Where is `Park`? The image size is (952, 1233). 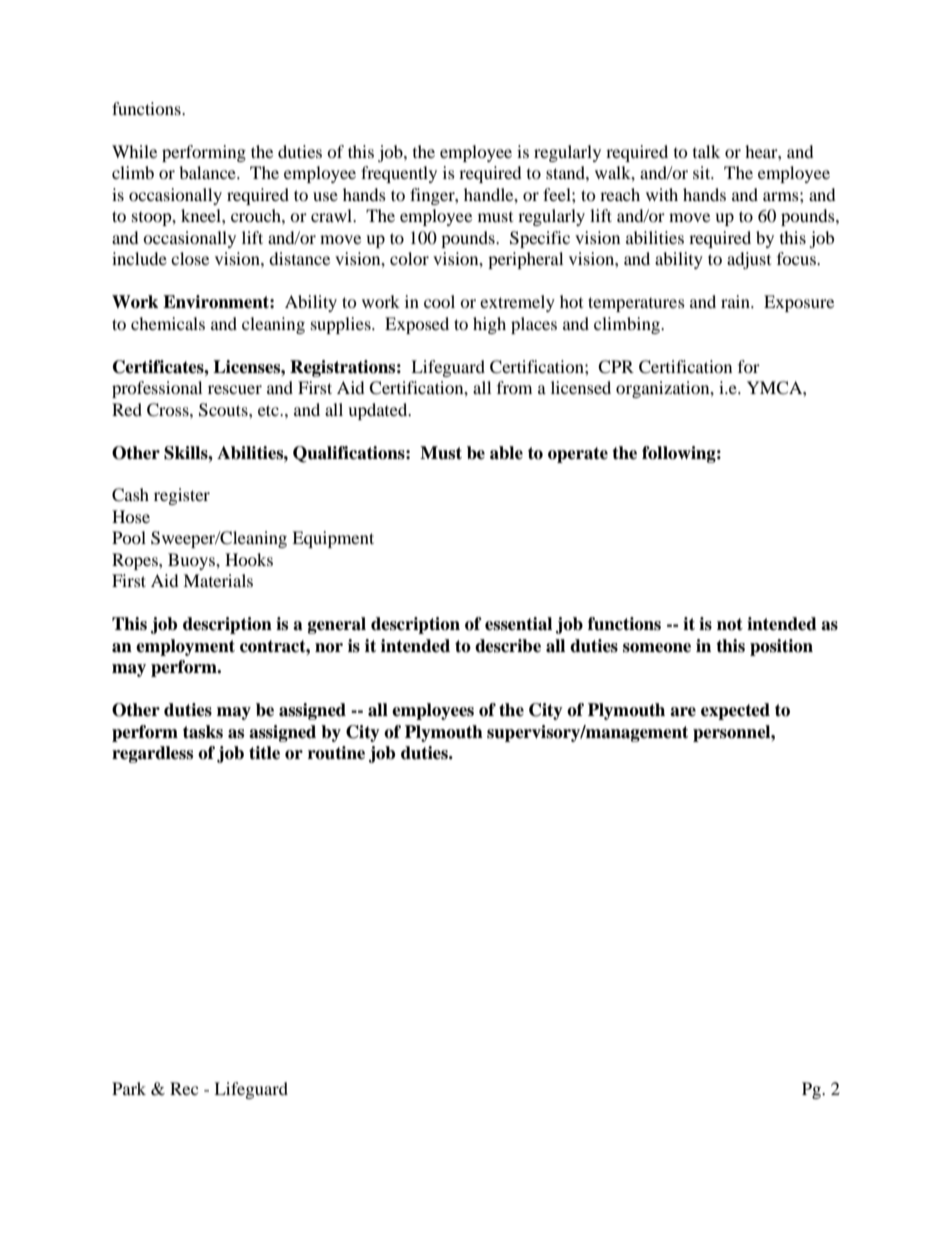 Park is located at coordinates (129, 1088).
